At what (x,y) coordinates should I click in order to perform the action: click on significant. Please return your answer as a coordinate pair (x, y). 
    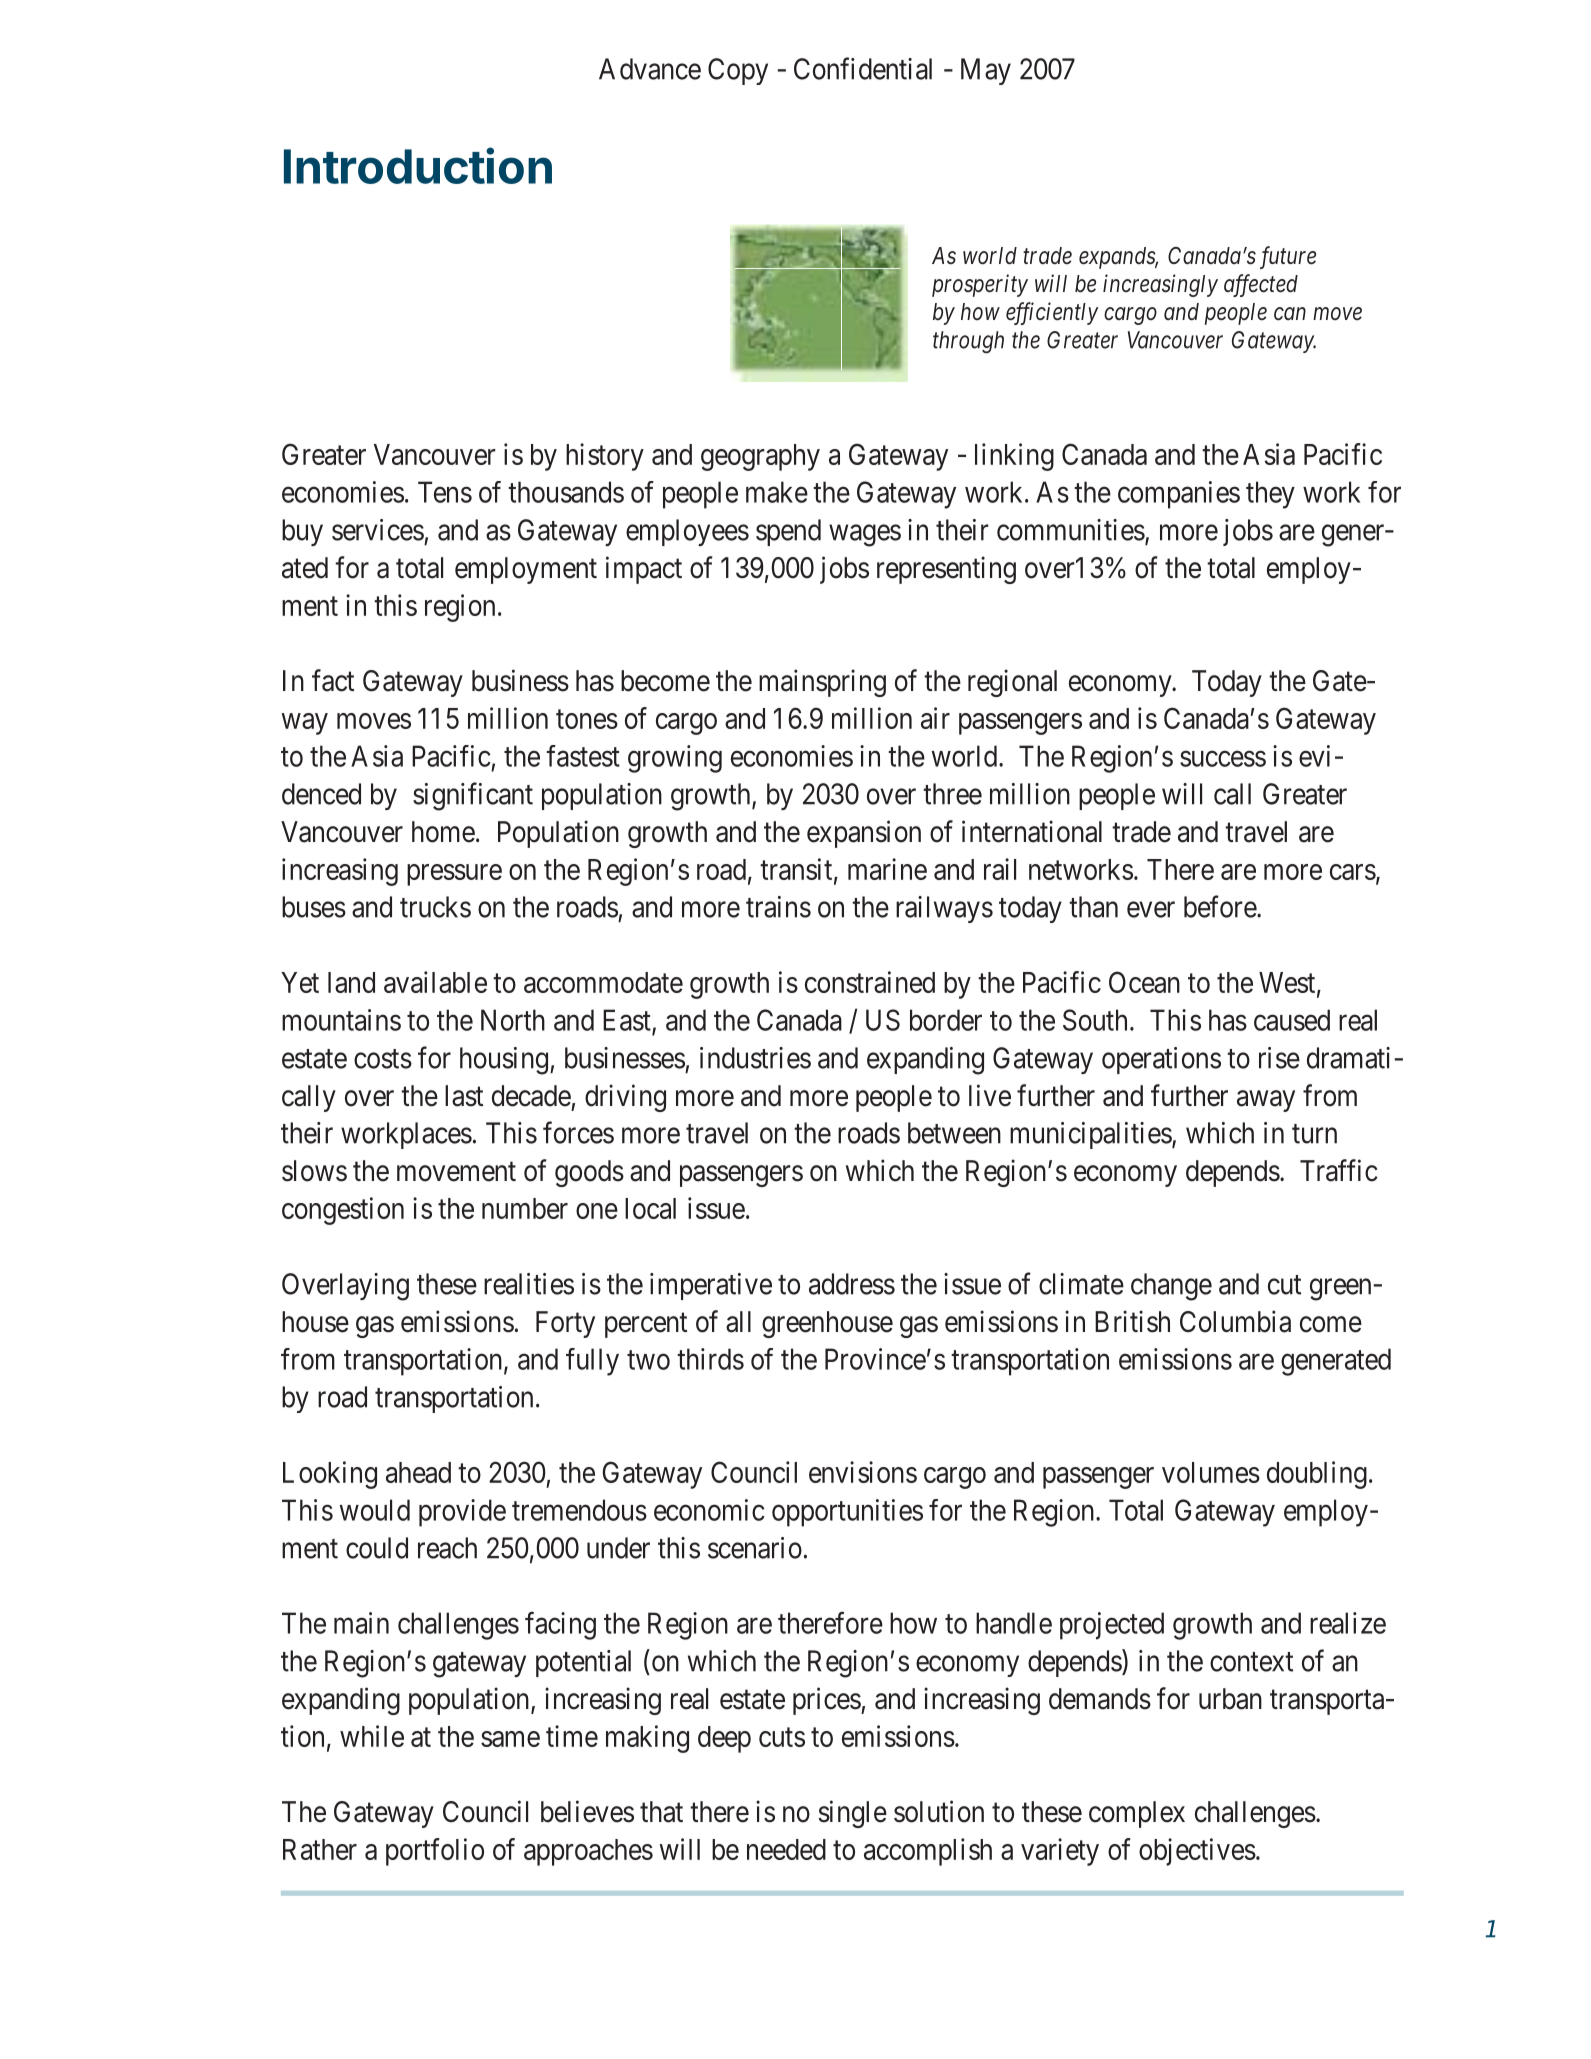
    Looking at the image, I should click on (473, 796).
